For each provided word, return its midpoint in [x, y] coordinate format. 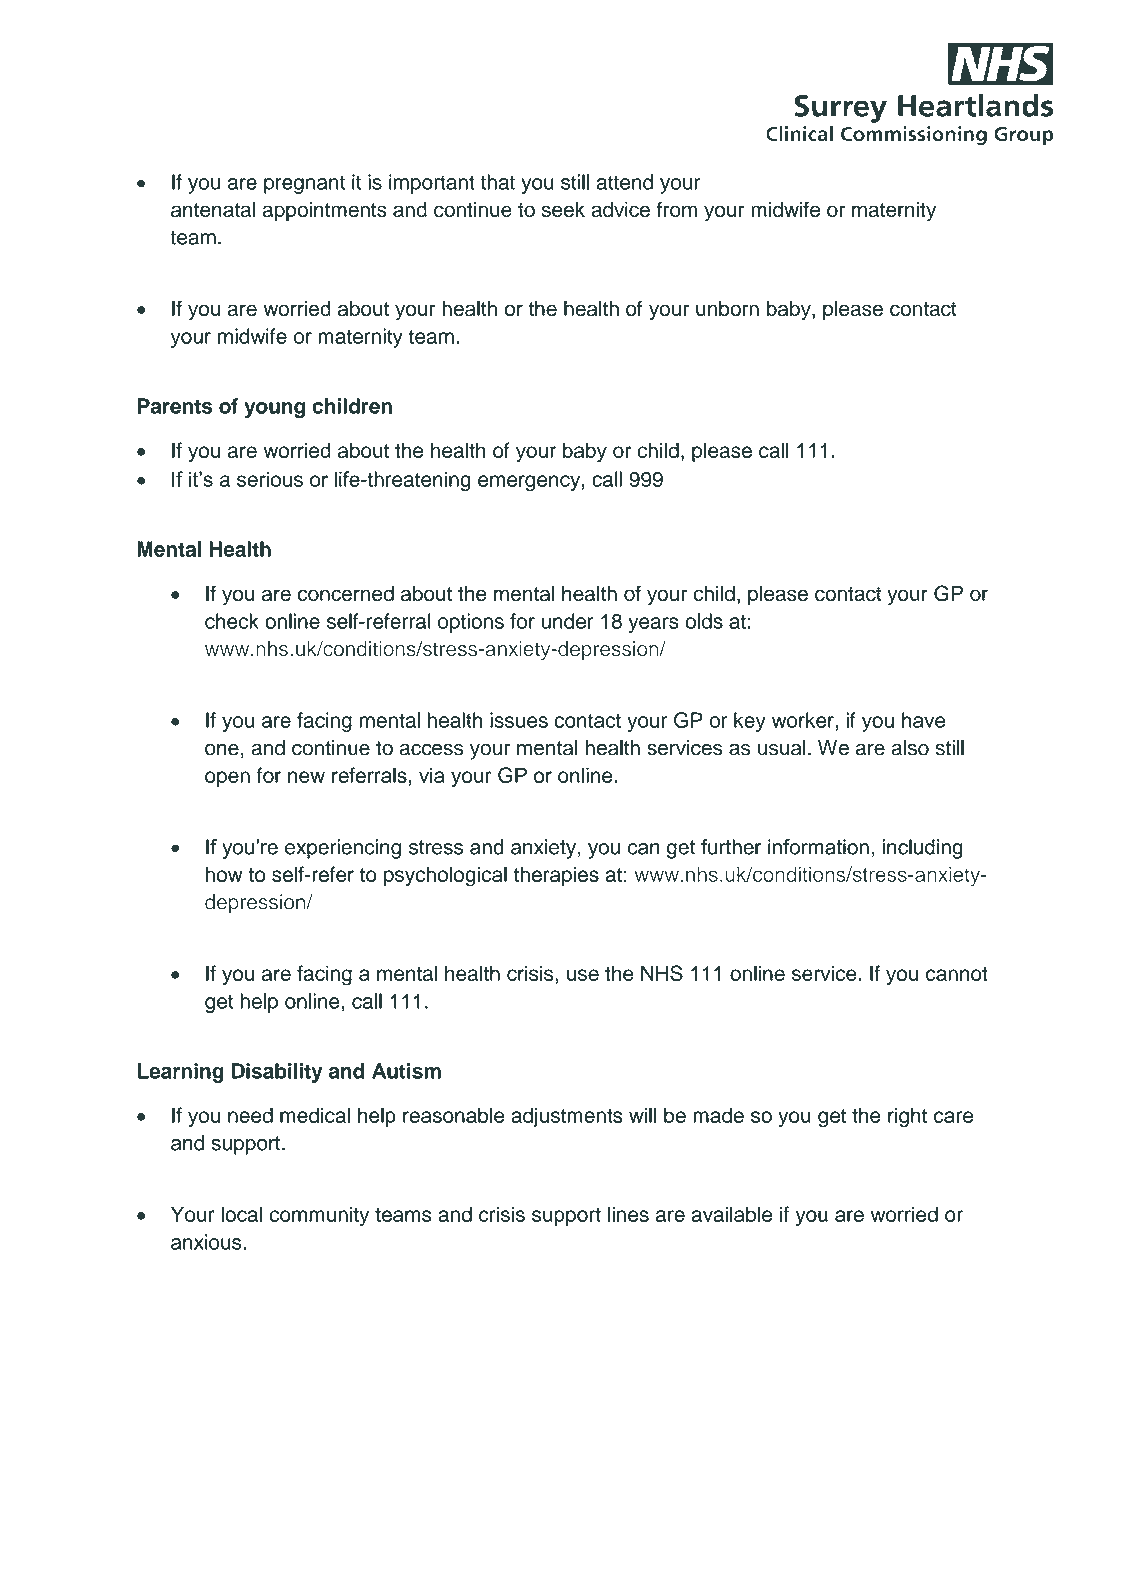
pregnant [304, 184]
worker [804, 720]
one [222, 749]
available [732, 1214]
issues [519, 720]
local [241, 1214]
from [676, 209]
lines [628, 1214]
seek [563, 210]
